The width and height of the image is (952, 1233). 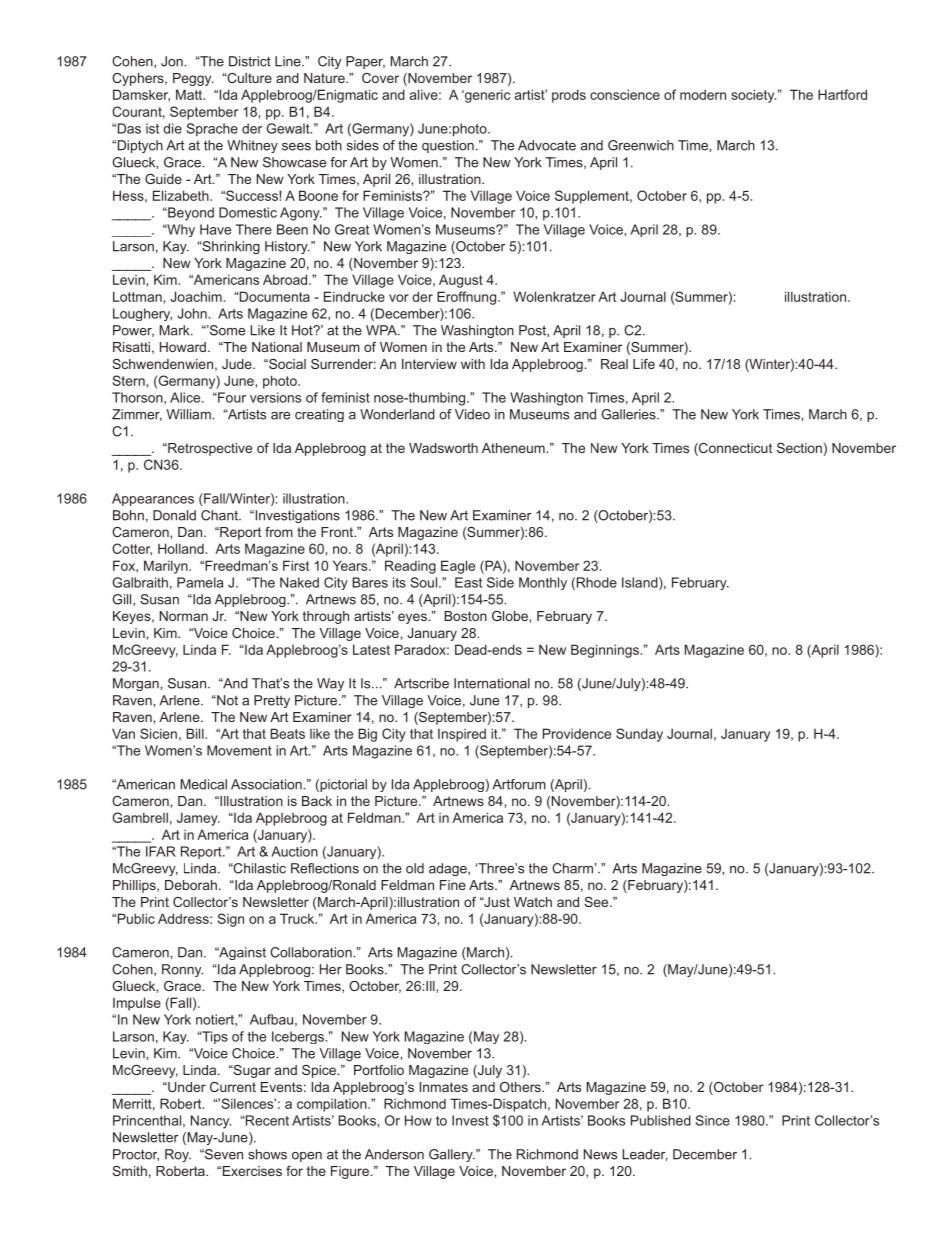 I want to click on Since, so click(x=712, y=1120).
